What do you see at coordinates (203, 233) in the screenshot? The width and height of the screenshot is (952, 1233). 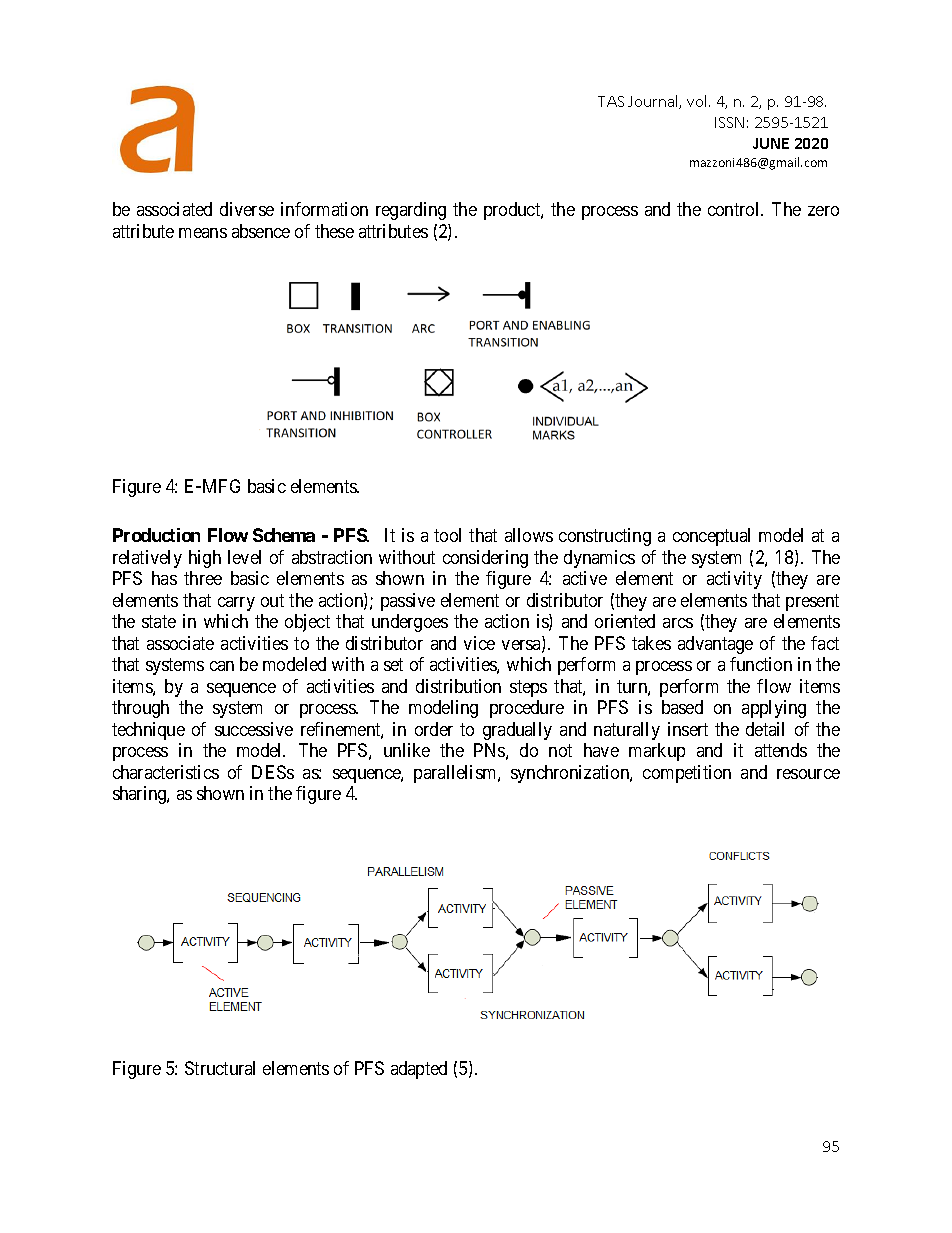 I see `means` at bounding box center [203, 233].
